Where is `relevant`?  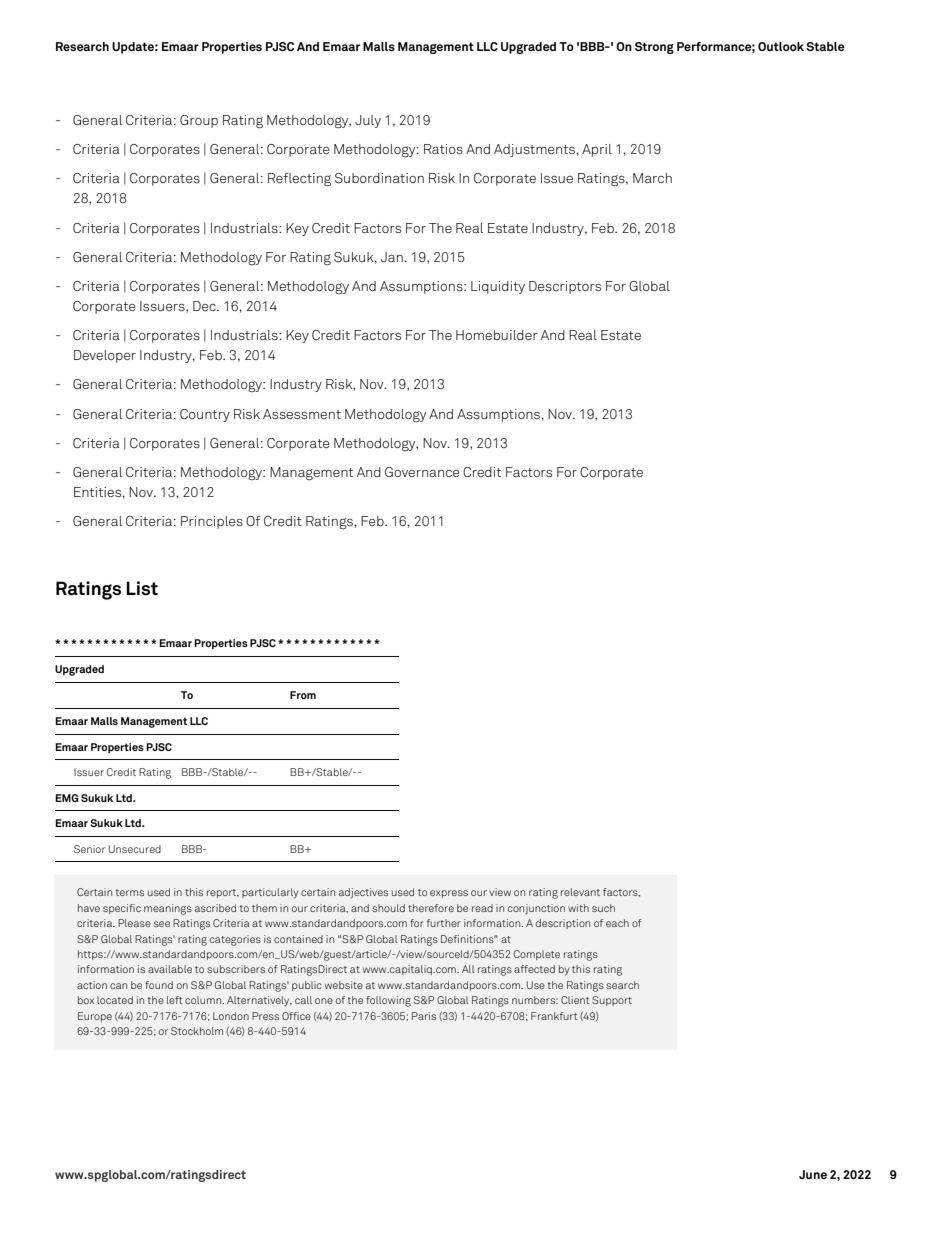 relevant is located at coordinates (580, 892).
